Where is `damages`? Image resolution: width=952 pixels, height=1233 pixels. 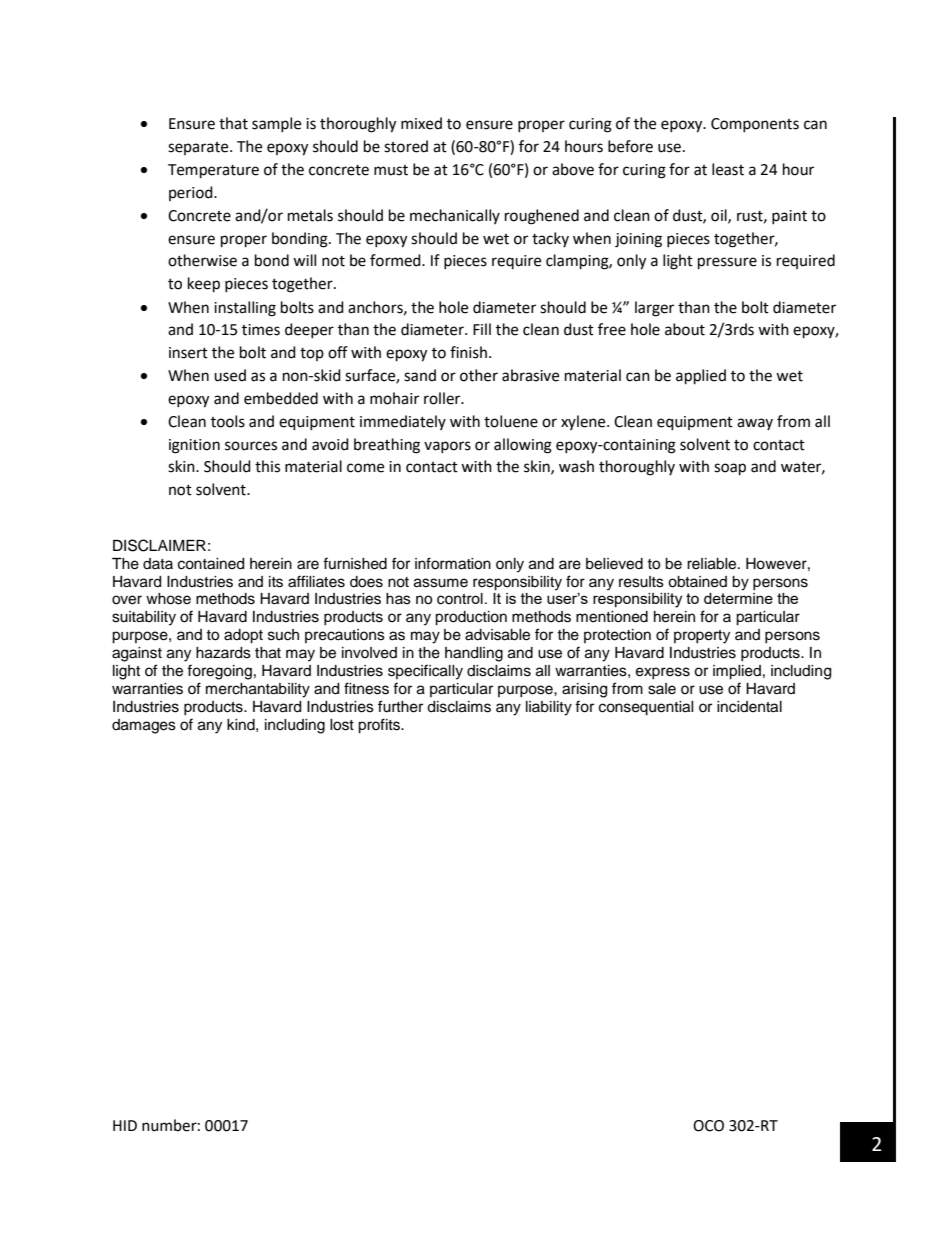 damages is located at coordinates (144, 726).
